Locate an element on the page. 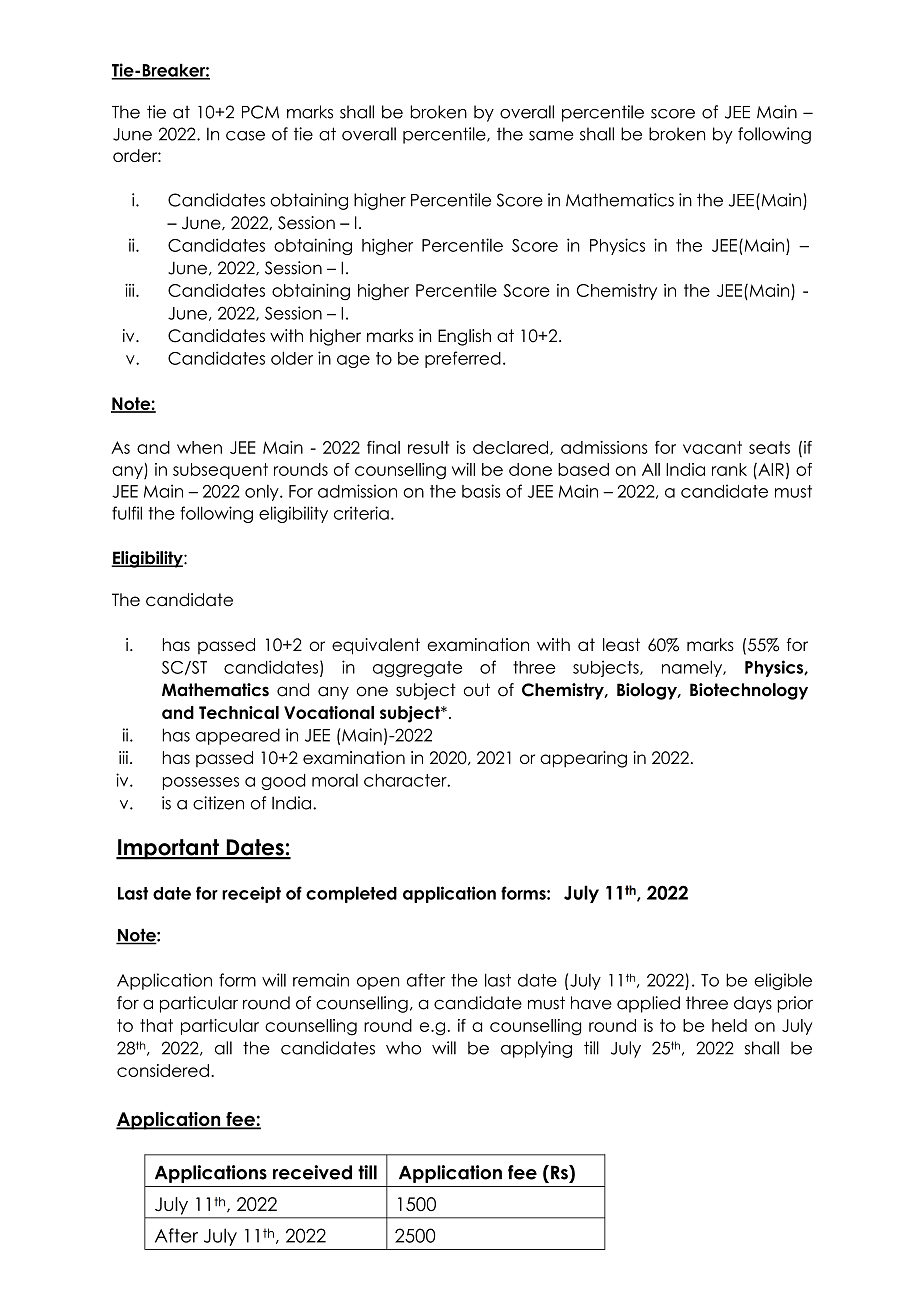  English is located at coordinates (464, 337).
